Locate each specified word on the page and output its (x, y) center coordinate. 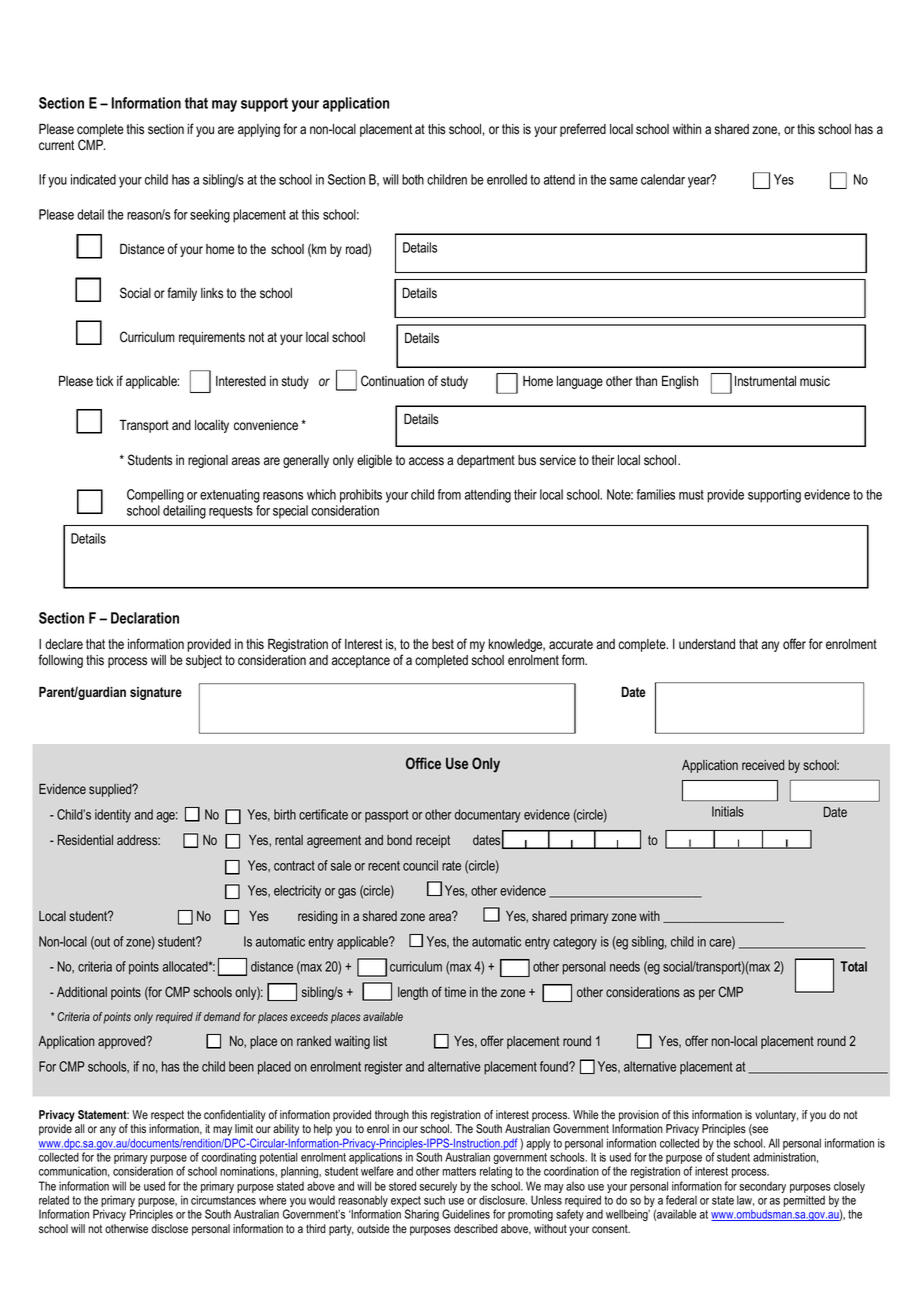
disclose (169, 1229)
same (624, 181)
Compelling (155, 496)
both (413, 179)
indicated (93, 179)
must (691, 495)
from (449, 494)
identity (113, 816)
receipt (433, 841)
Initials (728, 811)
